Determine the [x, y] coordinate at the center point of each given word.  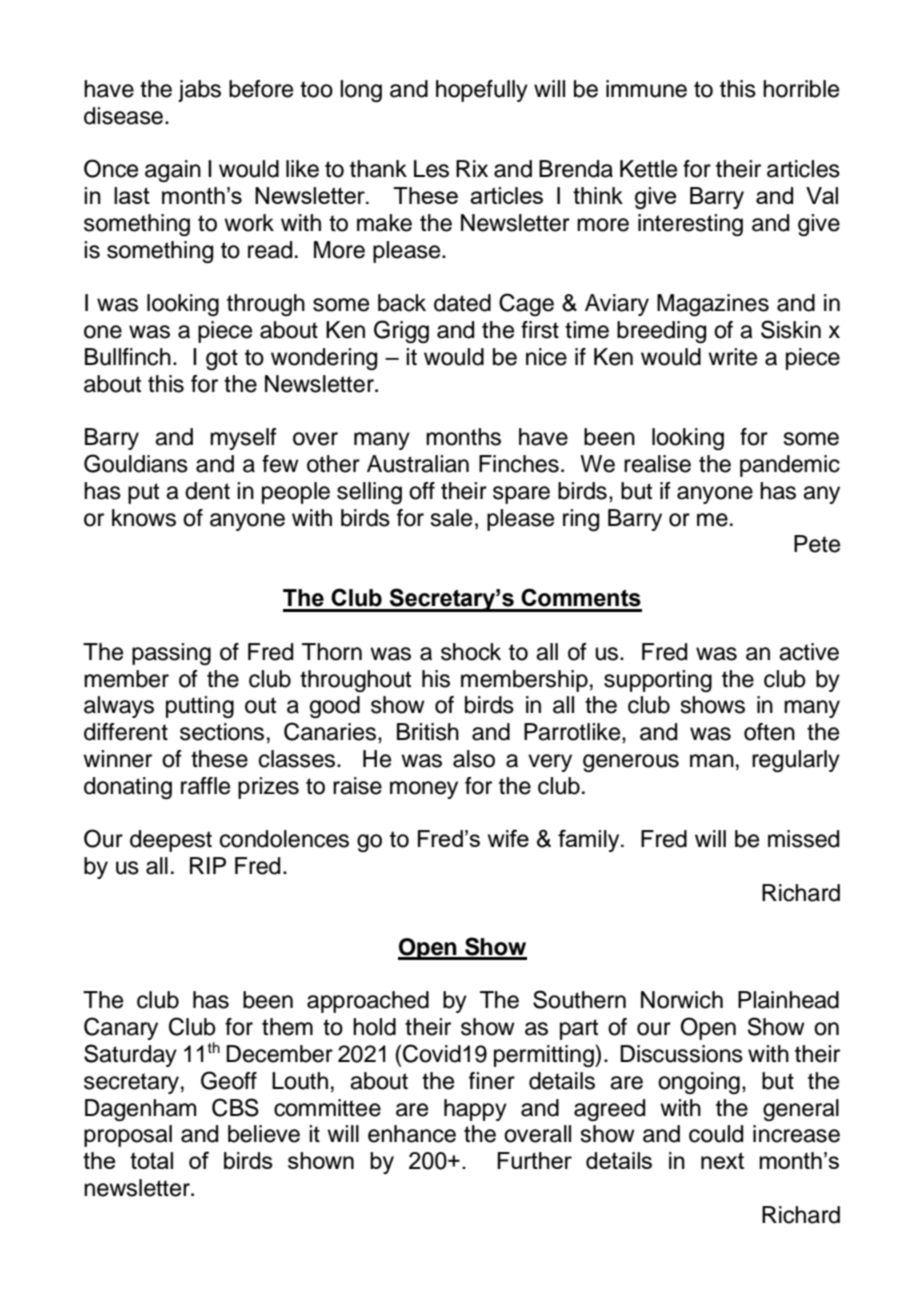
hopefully [482, 91]
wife [508, 838]
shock [471, 652]
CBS [235, 1107]
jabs [199, 91]
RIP [208, 865]
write [732, 357]
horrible [801, 89]
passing [171, 654]
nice [546, 357]
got [222, 359]
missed [803, 839]
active [809, 652]
